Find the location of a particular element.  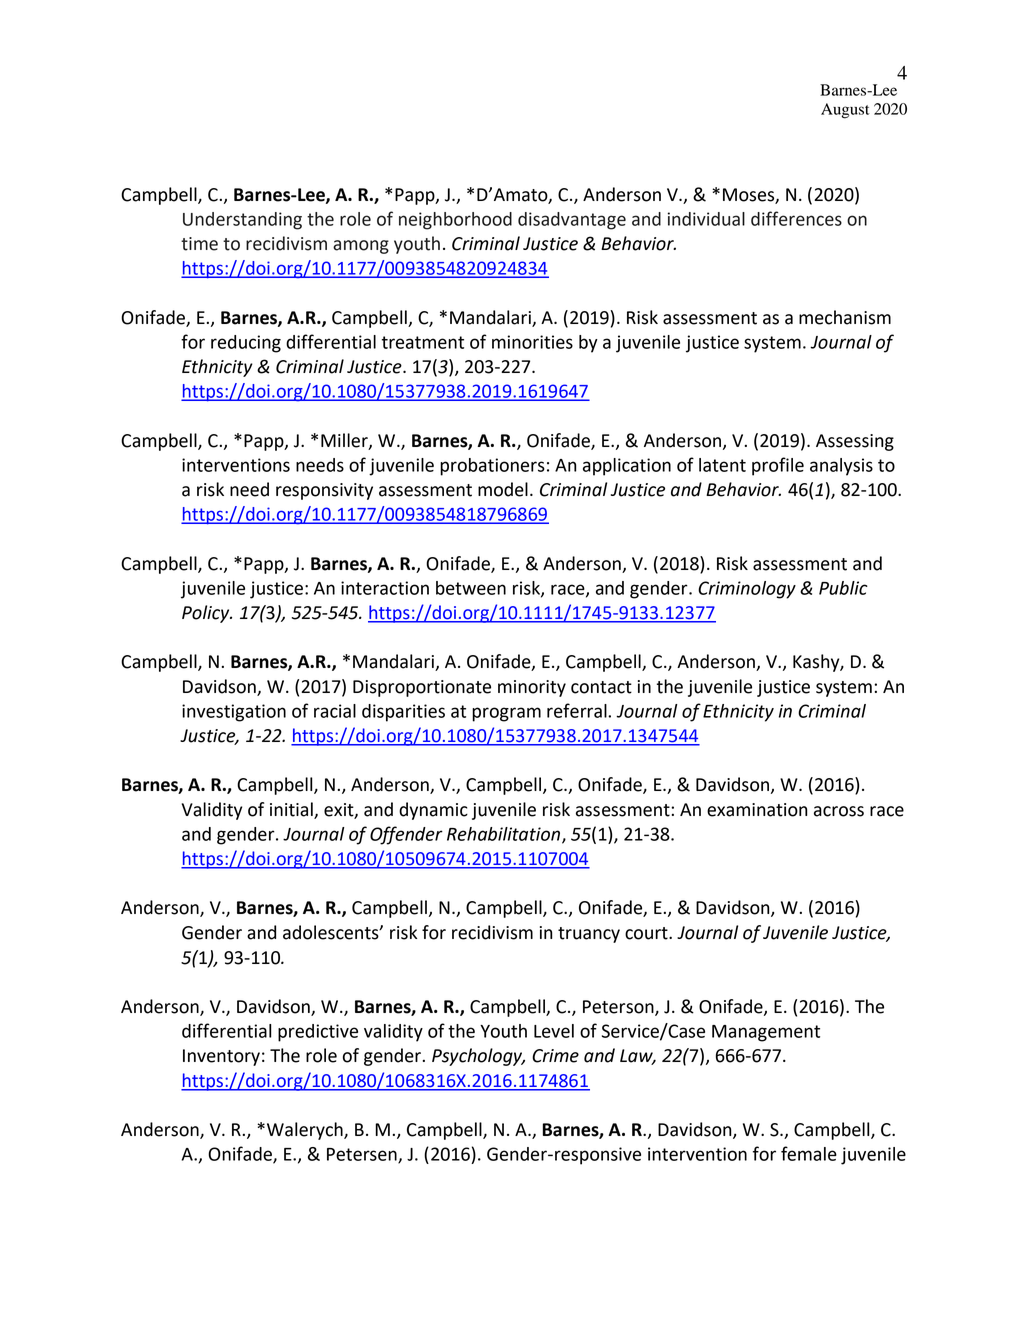

disadvantage is located at coordinates (572, 221).
